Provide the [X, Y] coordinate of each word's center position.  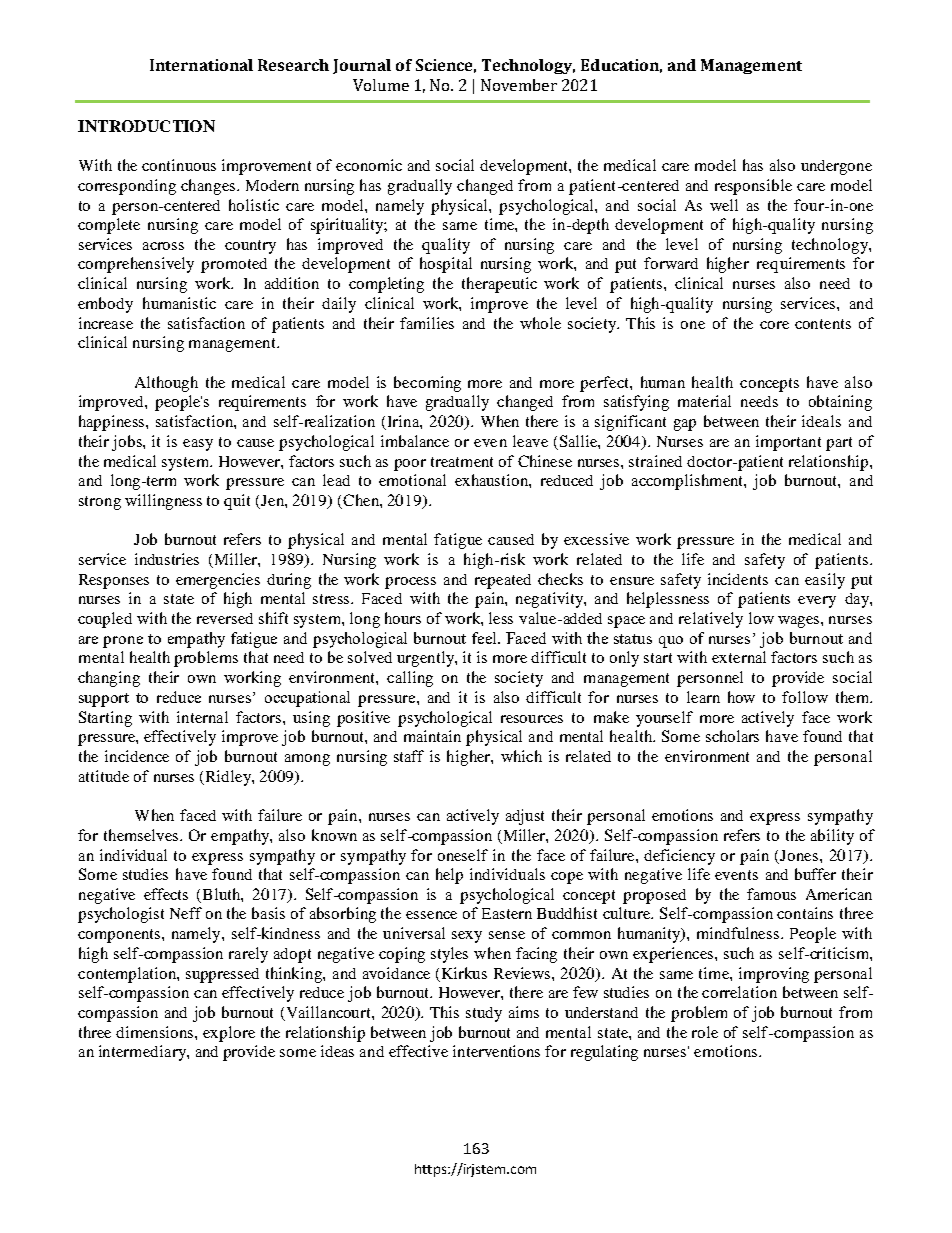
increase [106, 323]
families [427, 323]
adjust [525, 817]
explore [229, 1034]
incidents [738, 579]
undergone [836, 167]
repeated [503, 581]
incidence [137, 756]
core [774, 325]
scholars [732, 736]
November [519, 85]
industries [167, 559]
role [705, 1032]
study [484, 1014]
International [201, 65]
